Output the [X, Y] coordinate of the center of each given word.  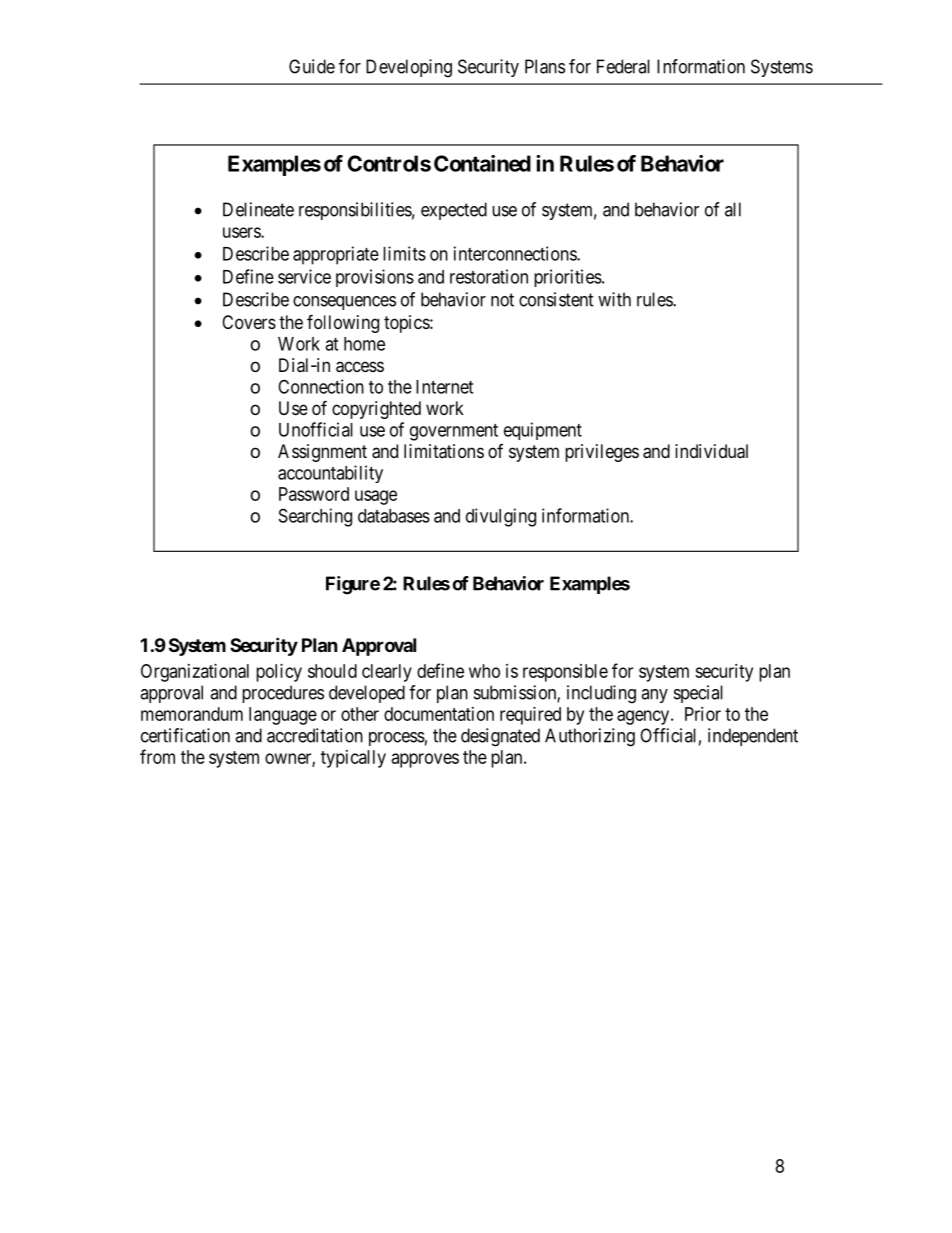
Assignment [322, 453]
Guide [312, 66]
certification [185, 735]
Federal [623, 66]
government [454, 432]
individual [711, 451]
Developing [409, 68]
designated [500, 737]
